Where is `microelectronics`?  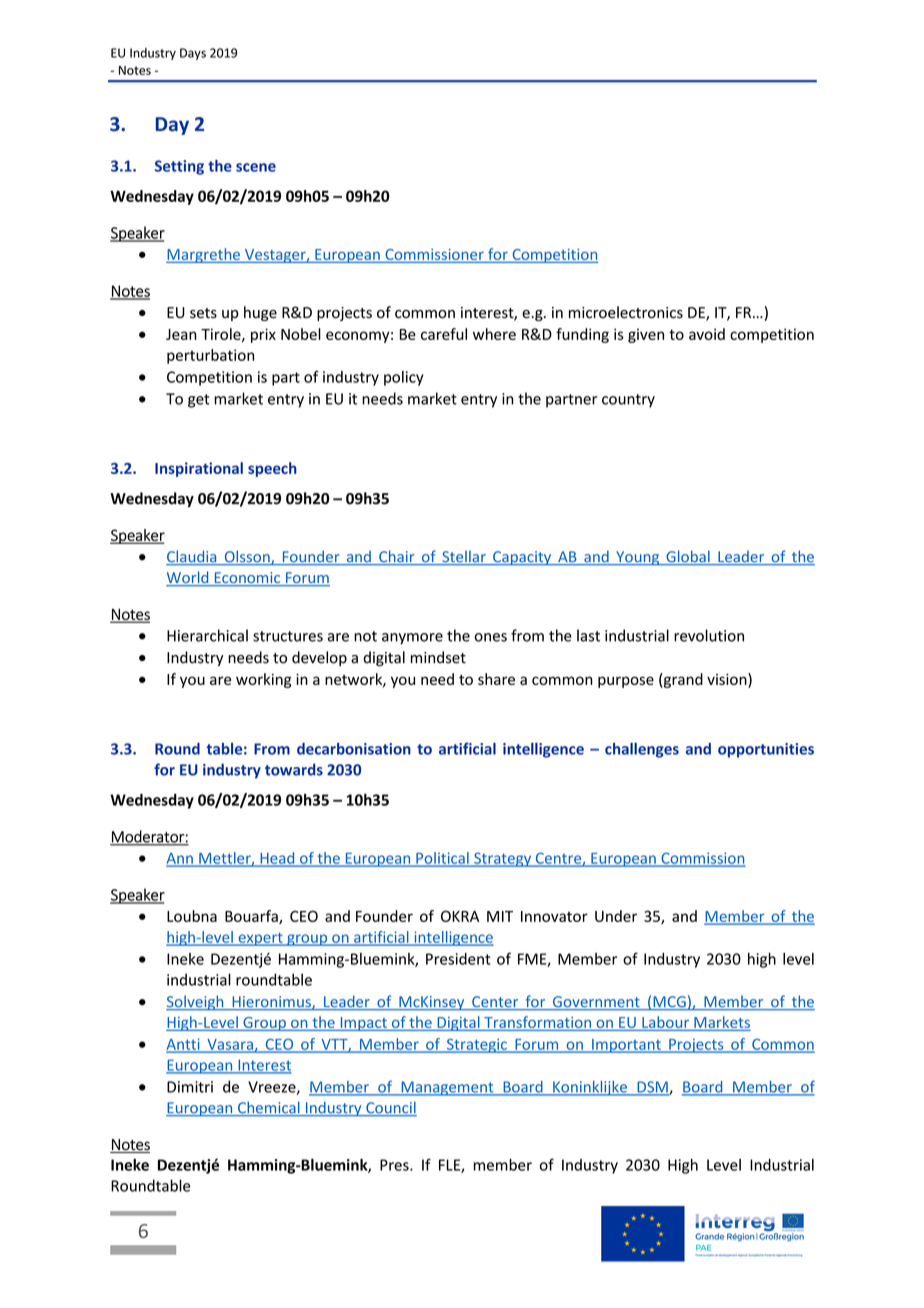
microelectronics is located at coordinates (626, 312).
